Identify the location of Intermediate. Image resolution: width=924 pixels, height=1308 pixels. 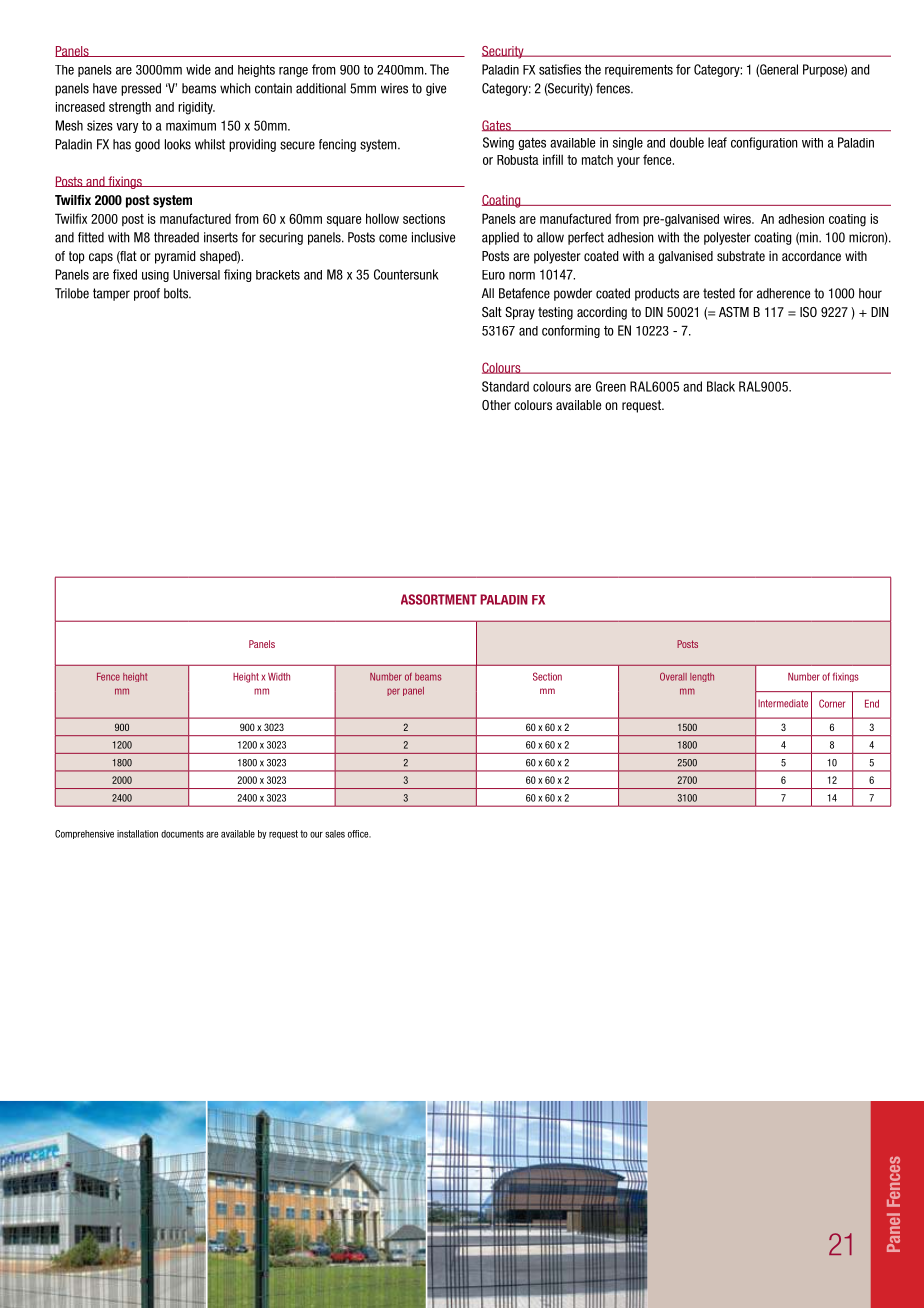
(783, 703).
